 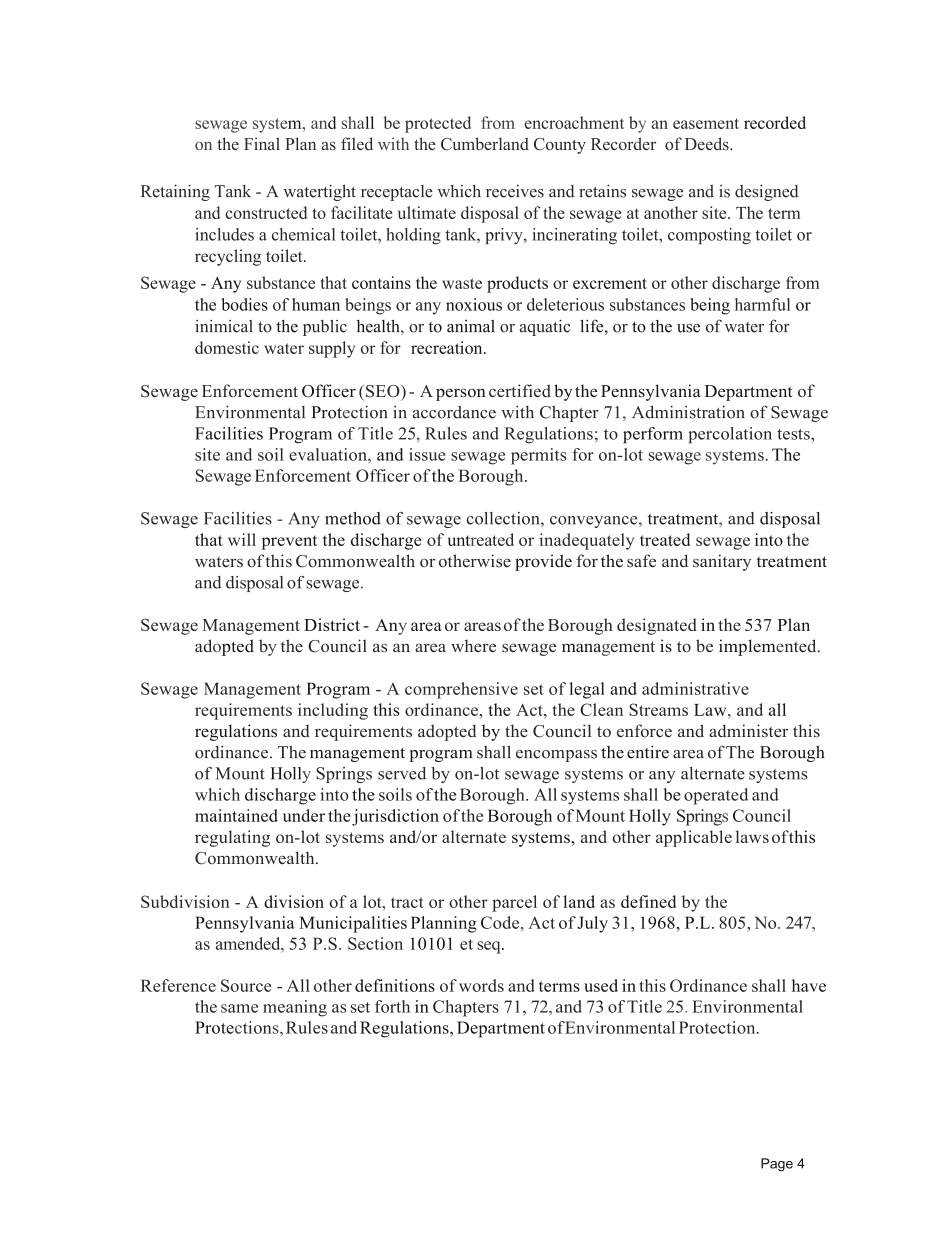 I want to click on regulating, so click(x=232, y=838).
